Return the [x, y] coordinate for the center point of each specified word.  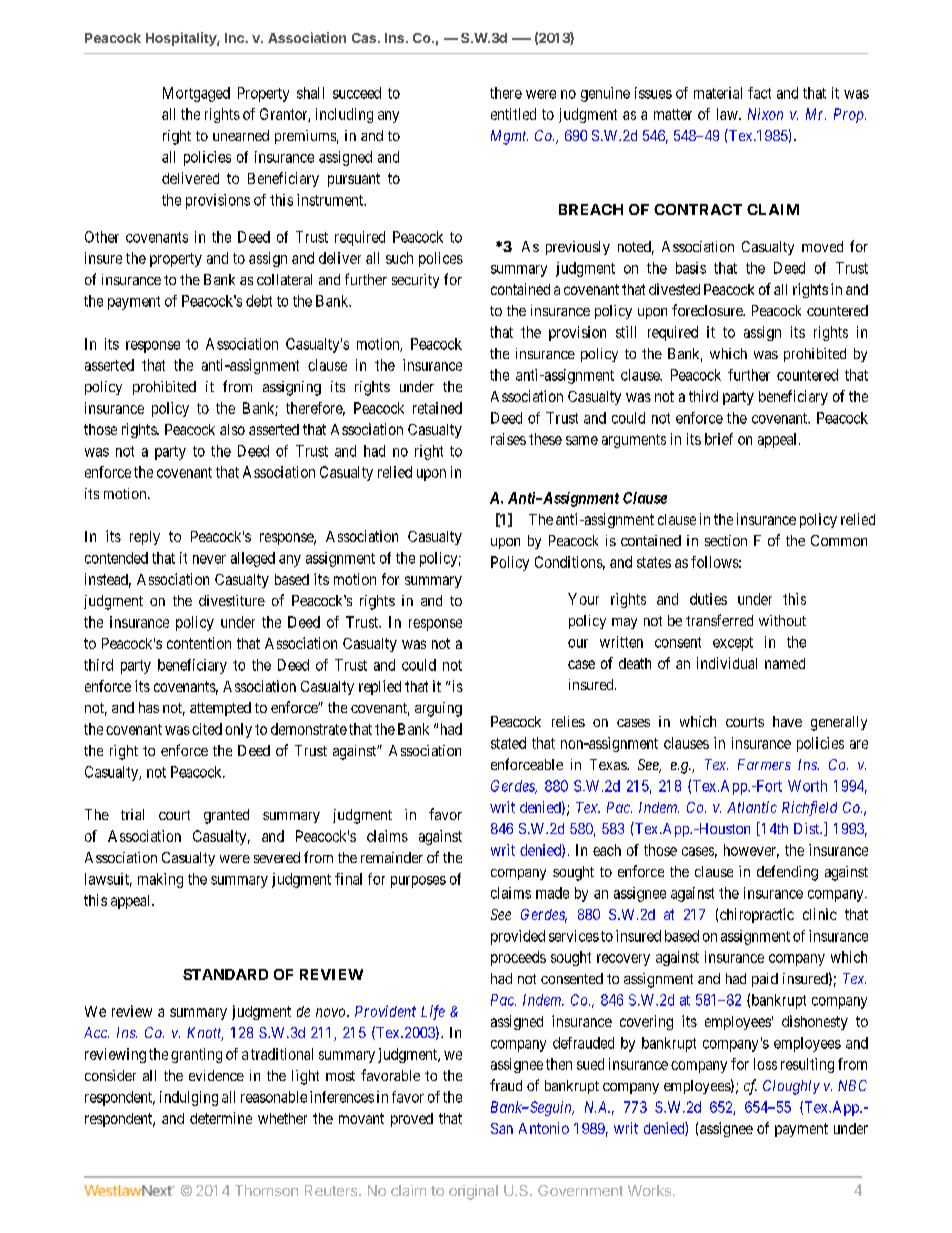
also [232, 429]
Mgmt [509, 137]
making [160, 880]
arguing [438, 709]
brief [719, 439]
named [785, 663]
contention [199, 643]
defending [787, 873]
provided [518, 937]
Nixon [765, 114]
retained [437, 408]
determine [221, 1118]
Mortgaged [196, 94]
